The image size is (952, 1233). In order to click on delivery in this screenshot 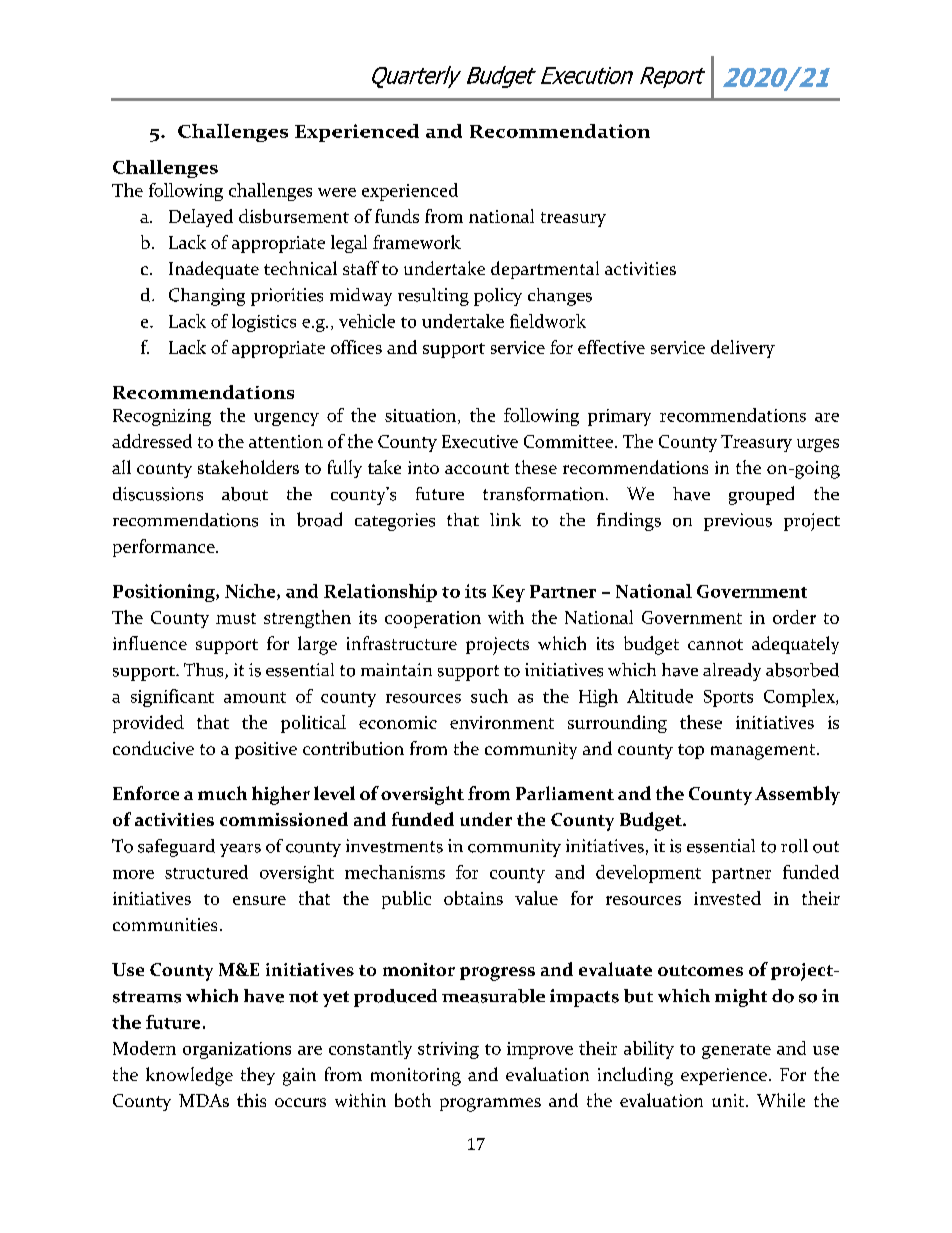, I will do `click(743, 349)`.
